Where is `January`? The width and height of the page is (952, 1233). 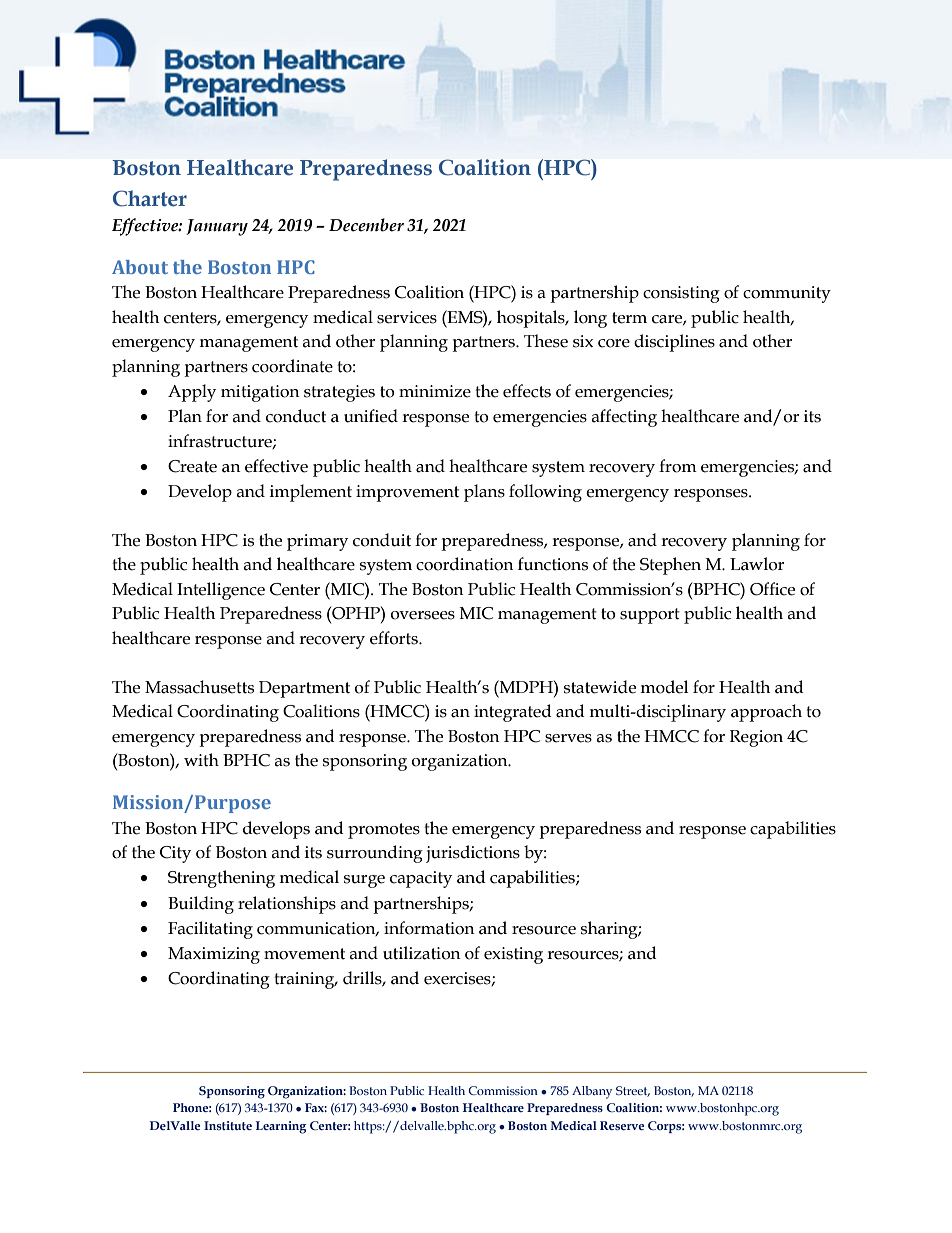 January is located at coordinates (217, 227).
